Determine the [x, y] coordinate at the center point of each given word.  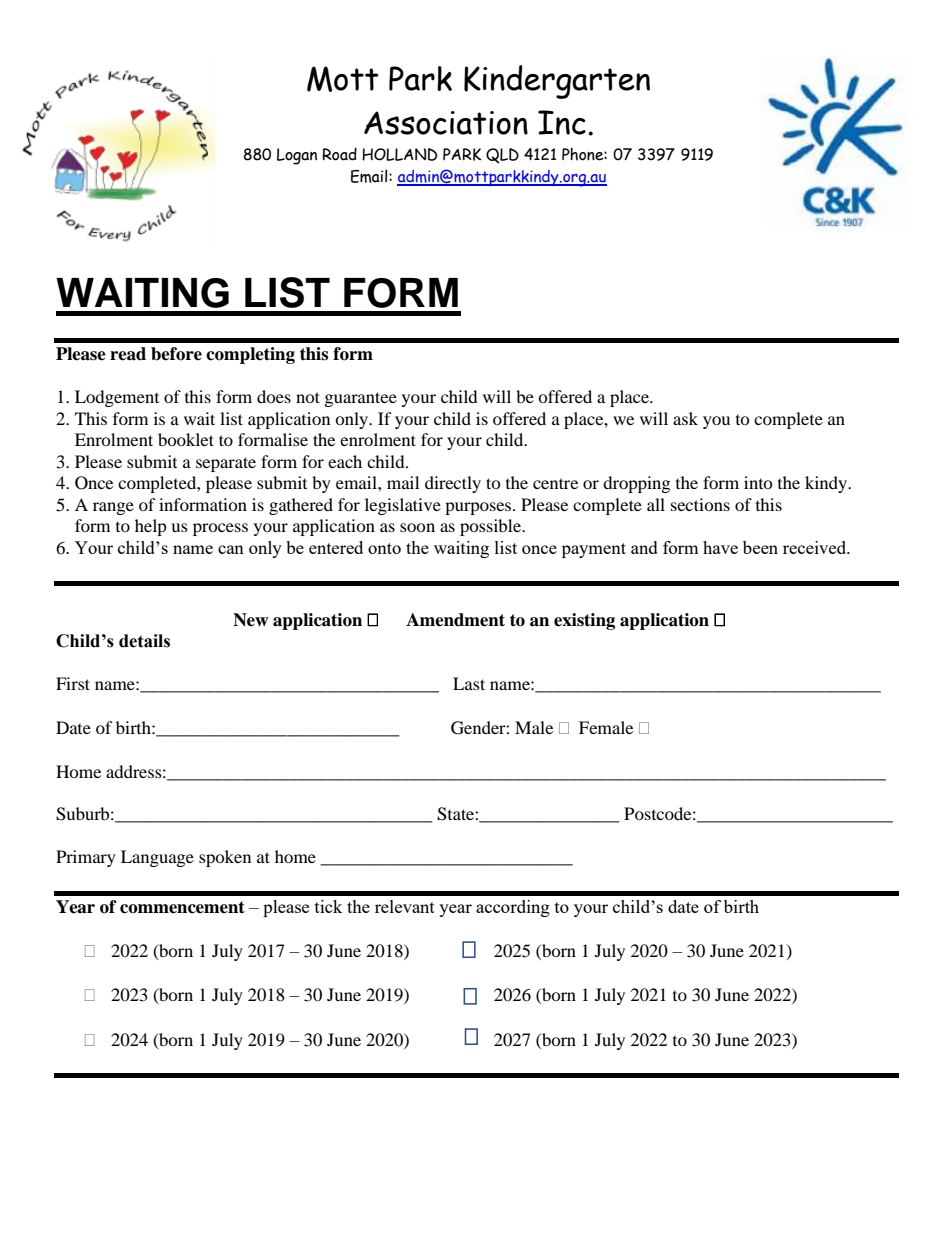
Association [446, 123]
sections [700, 504]
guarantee [361, 399]
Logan [297, 156]
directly [453, 484]
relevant [405, 906]
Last [469, 683]
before [176, 354]
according [513, 908]
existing [584, 621]
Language [157, 858]
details [144, 641]
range [113, 508]
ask [685, 418]
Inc [562, 122]
